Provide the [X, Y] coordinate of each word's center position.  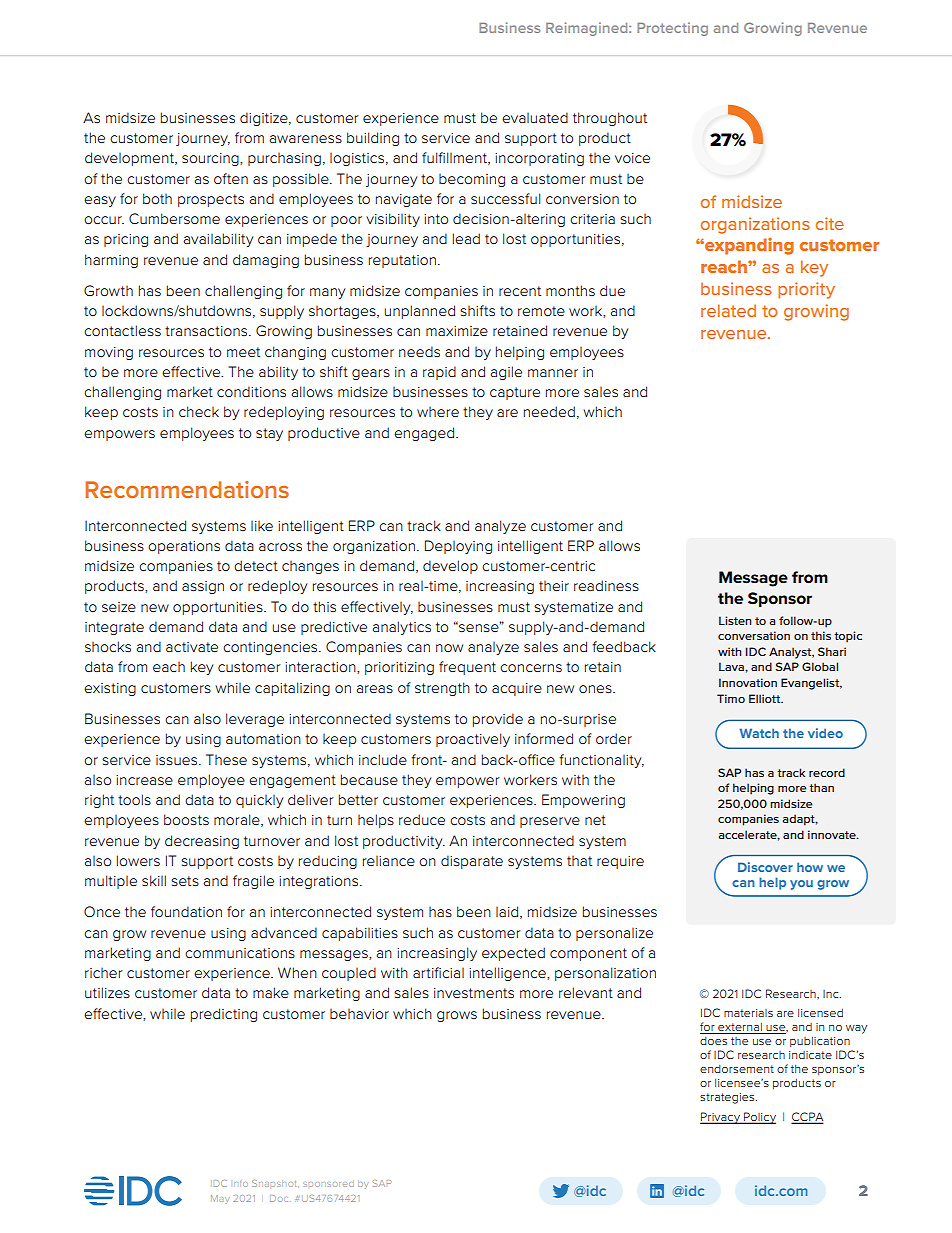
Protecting [672, 29]
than [821, 787]
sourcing [211, 159]
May [220, 1199]
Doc [279, 1198]
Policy [759, 1118]
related [728, 310]
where [438, 412]
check [199, 411]
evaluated [535, 117]
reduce [422, 819]
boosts [186, 819]
